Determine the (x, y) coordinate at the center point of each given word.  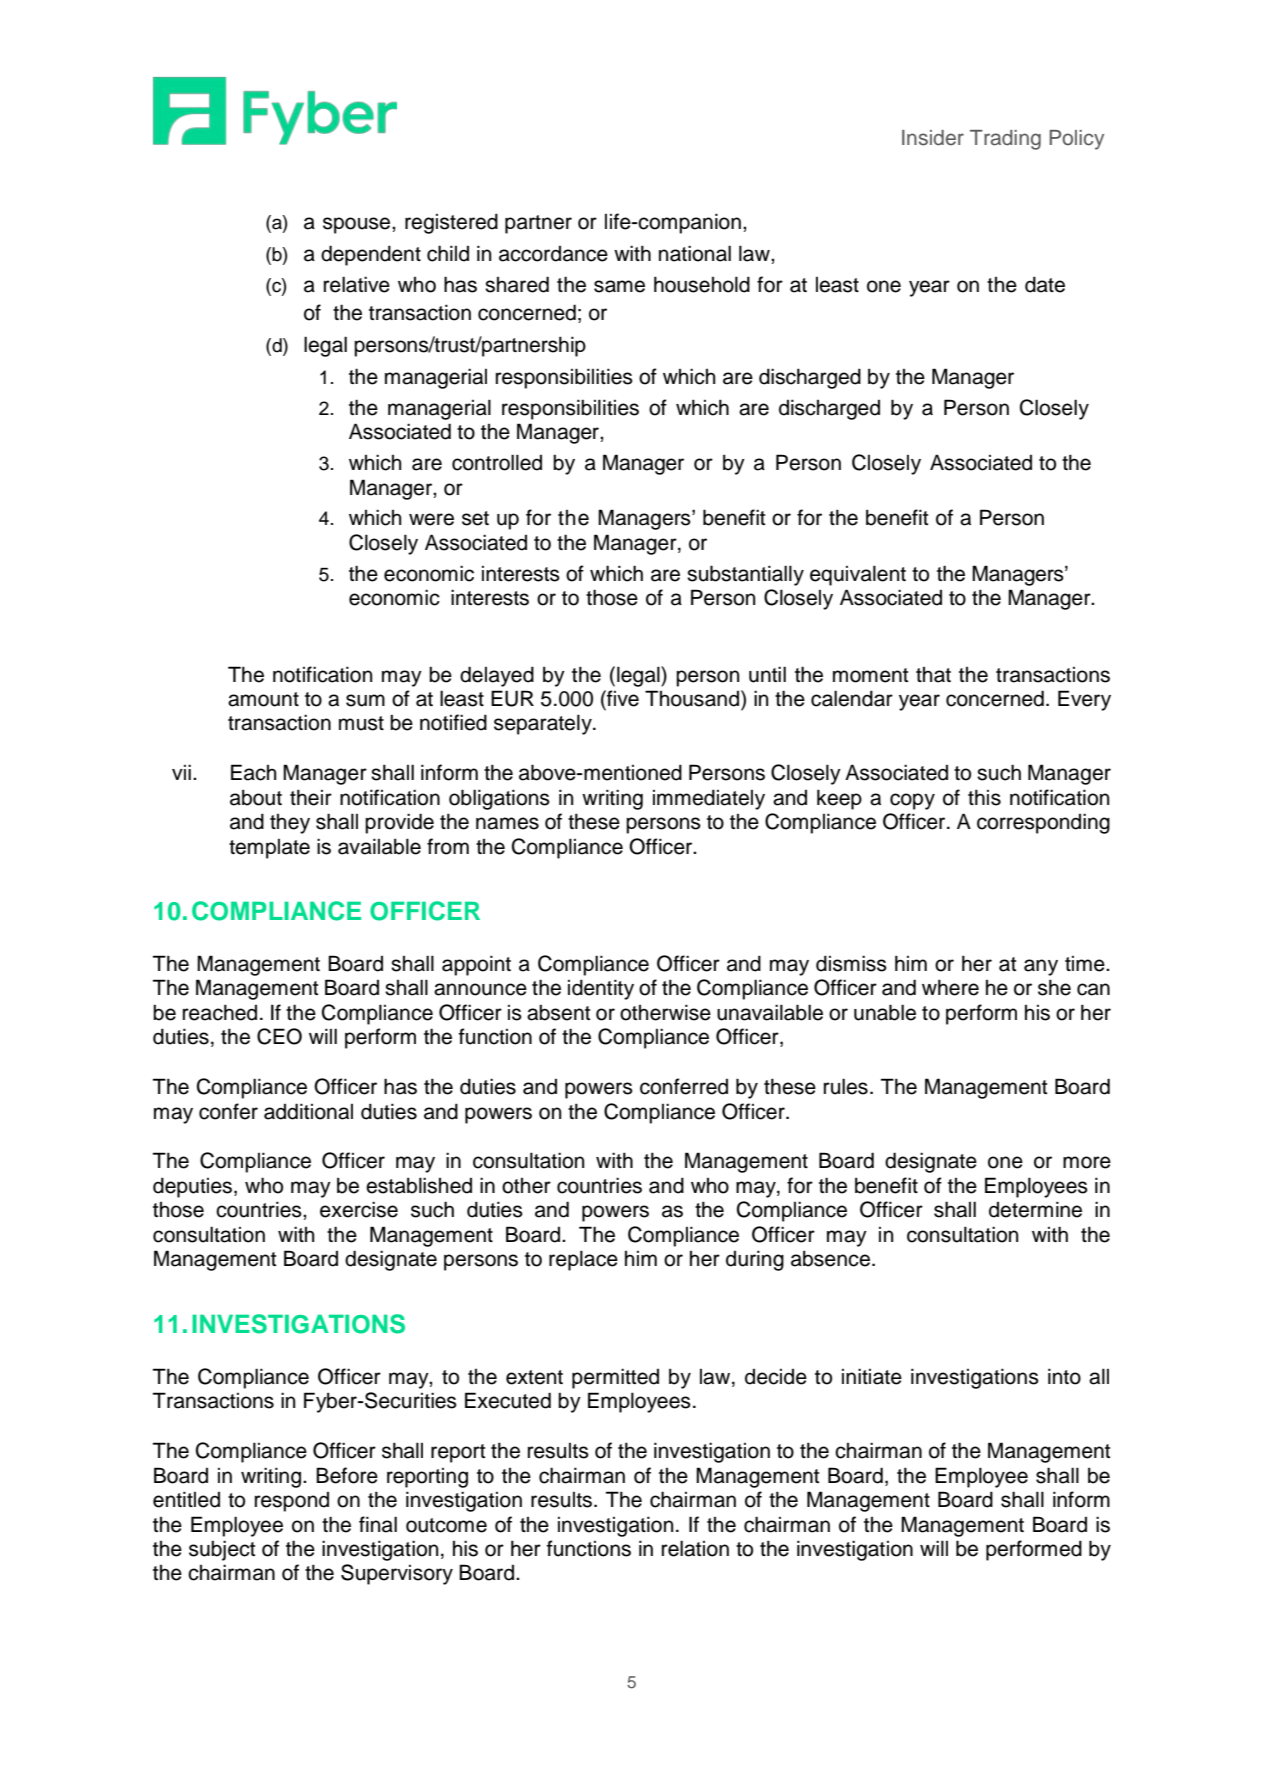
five (622, 698)
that (933, 675)
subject (222, 1550)
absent (558, 1012)
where (950, 987)
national (695, 253)
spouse (358, 225)
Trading (1005, 140)
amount (263, 699)
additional (308, 1111)
